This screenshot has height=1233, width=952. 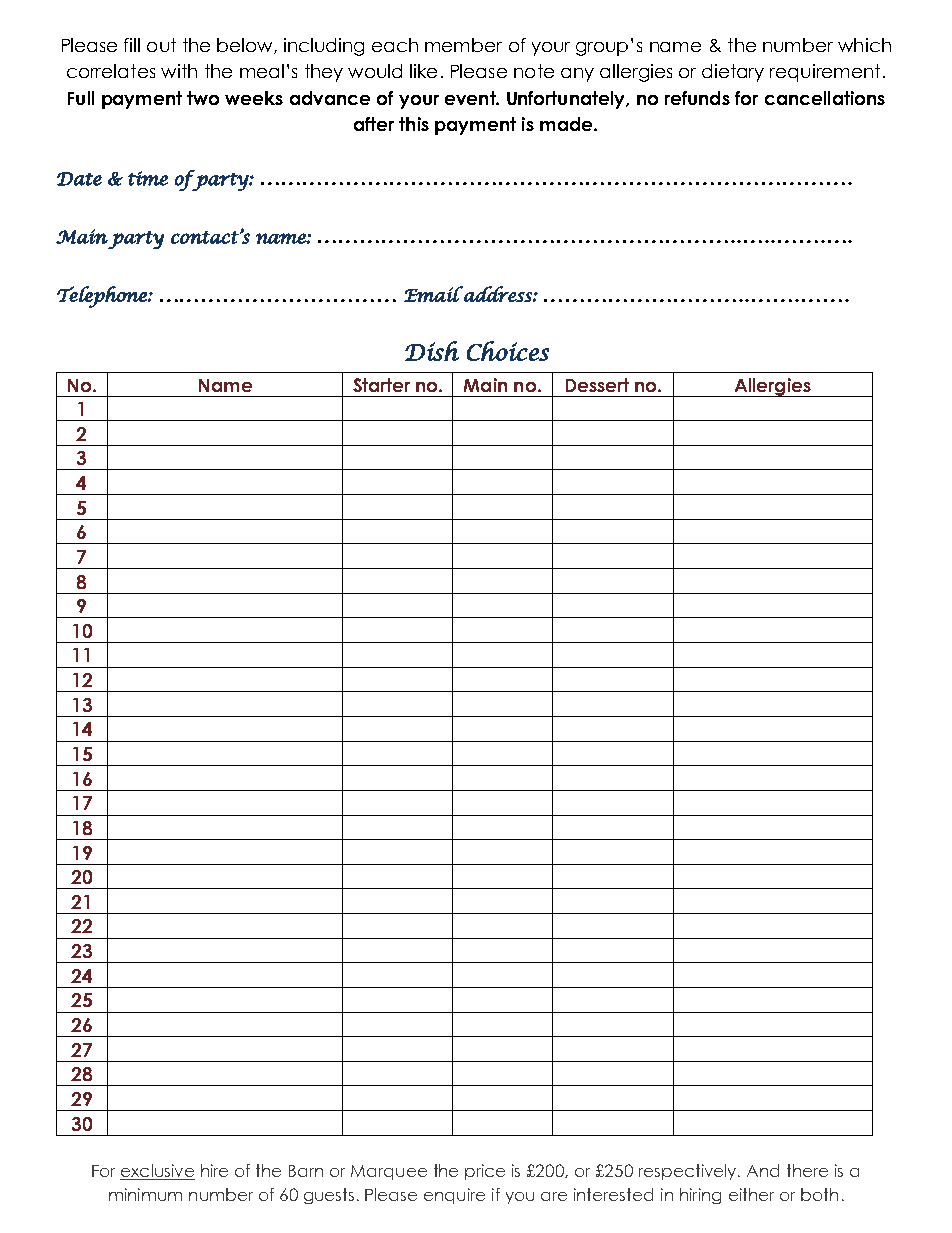 I want to click on address, so click(x=498, y=294).
